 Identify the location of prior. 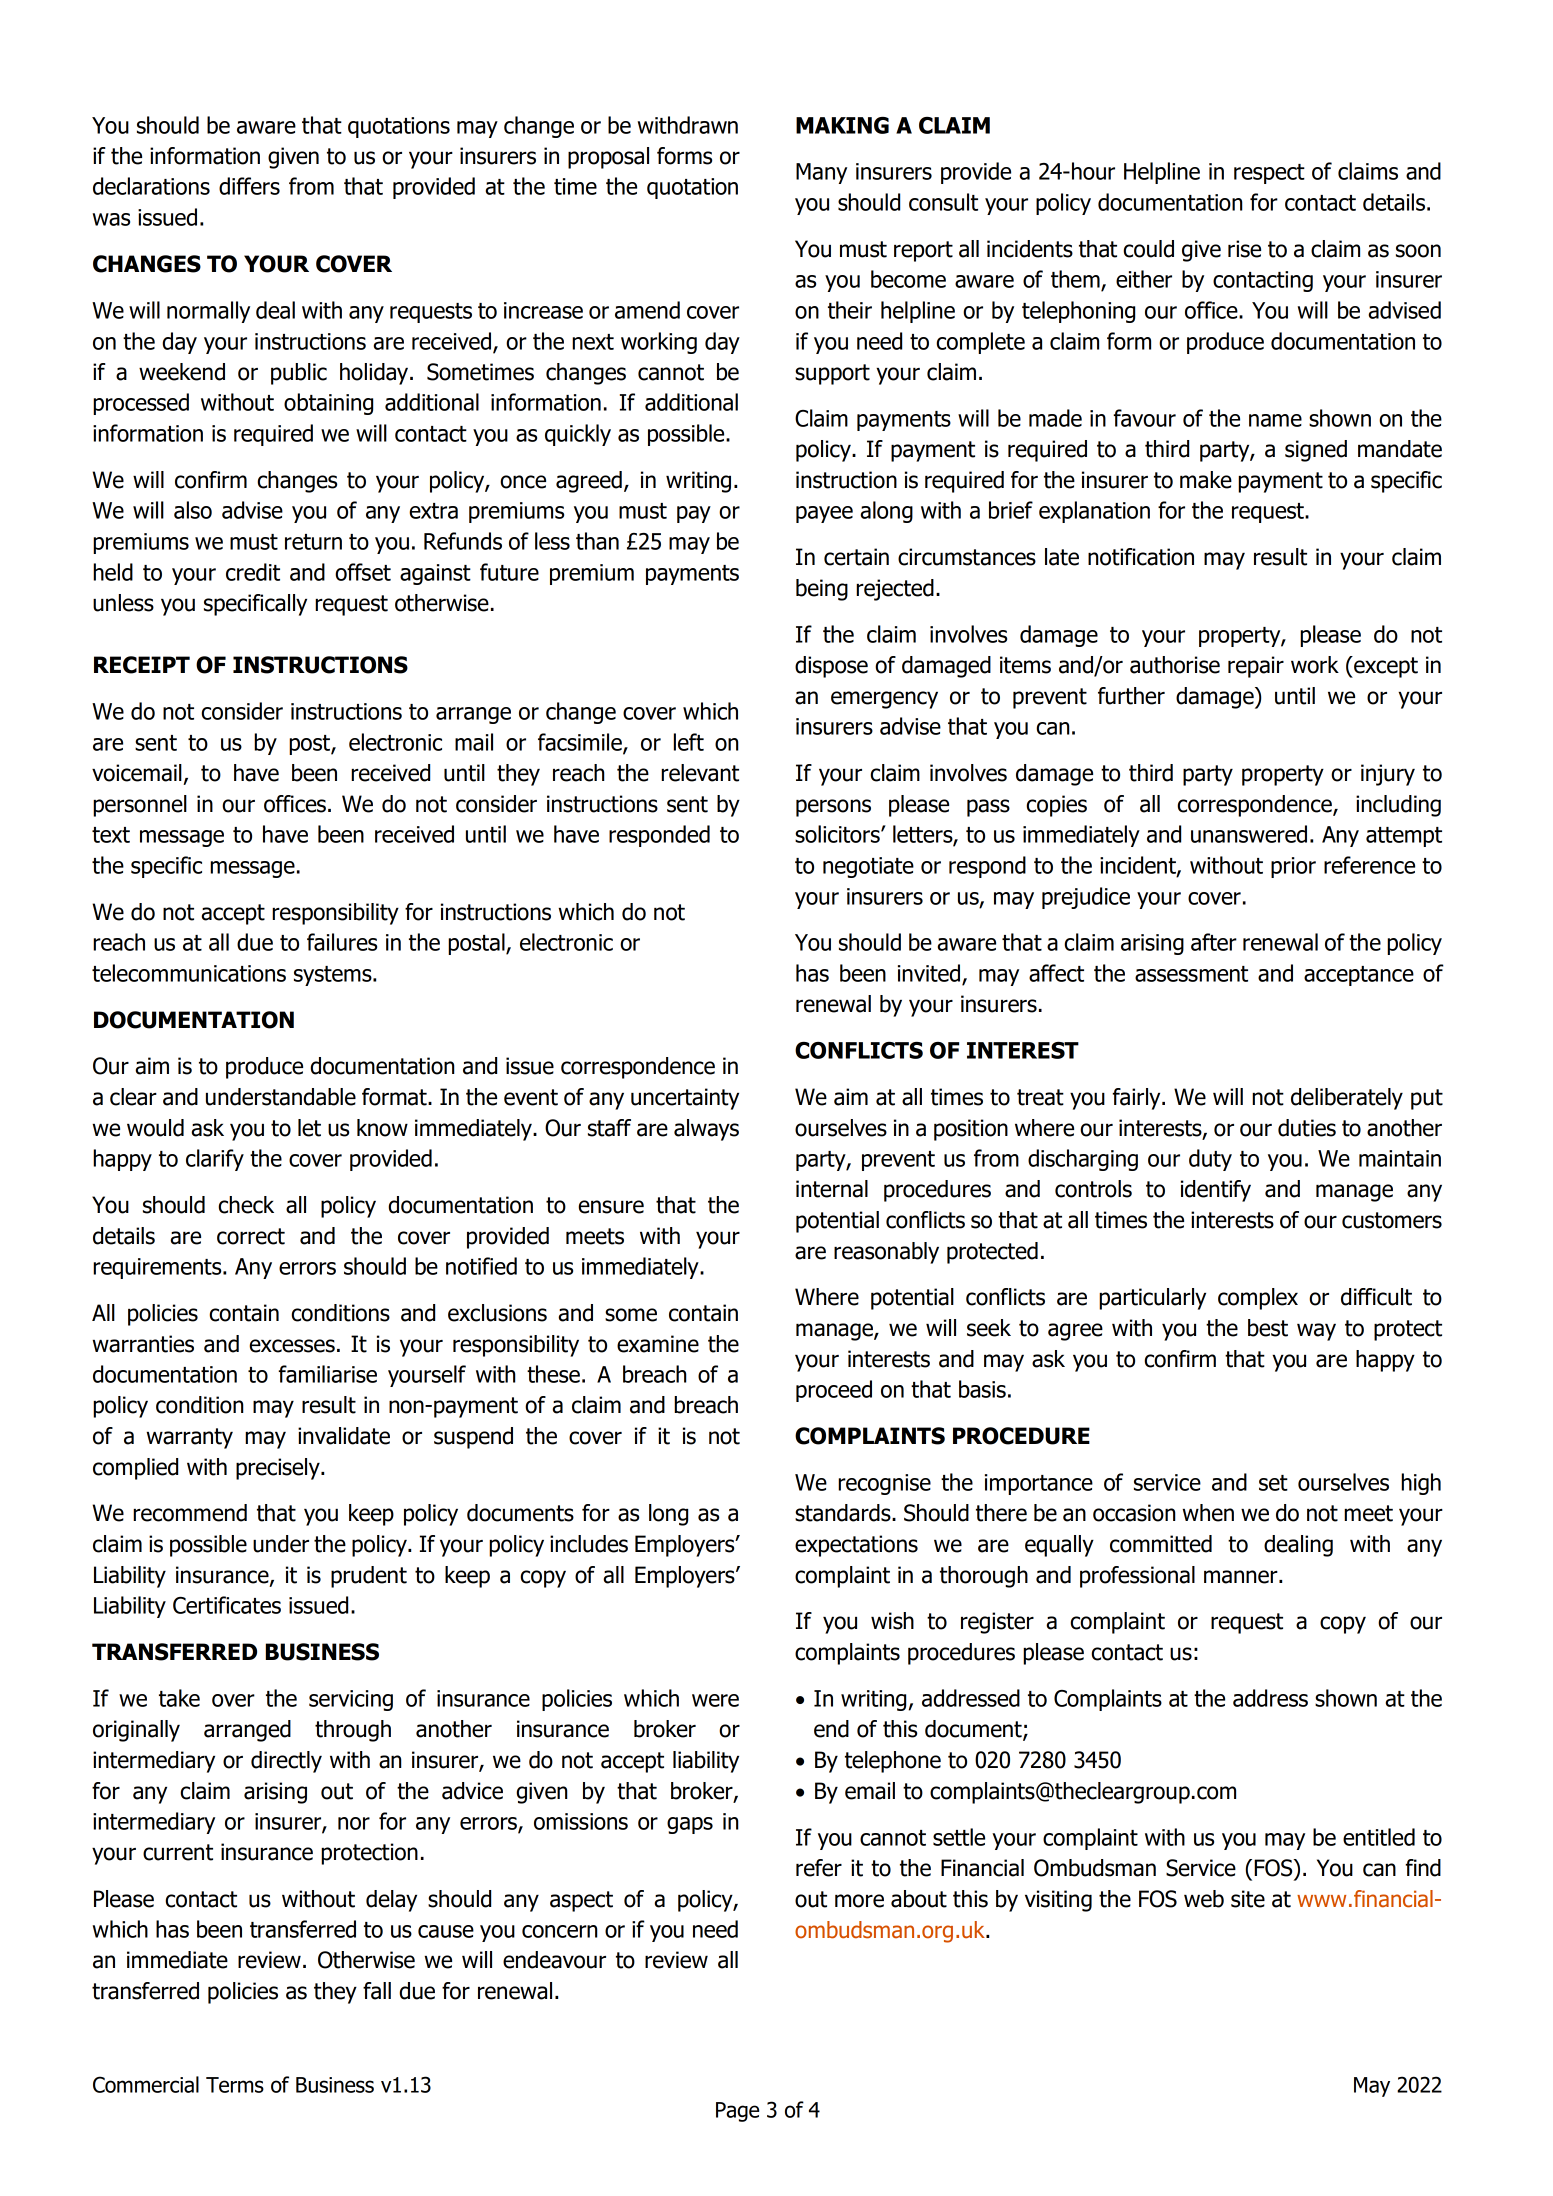
(1293, 867).
